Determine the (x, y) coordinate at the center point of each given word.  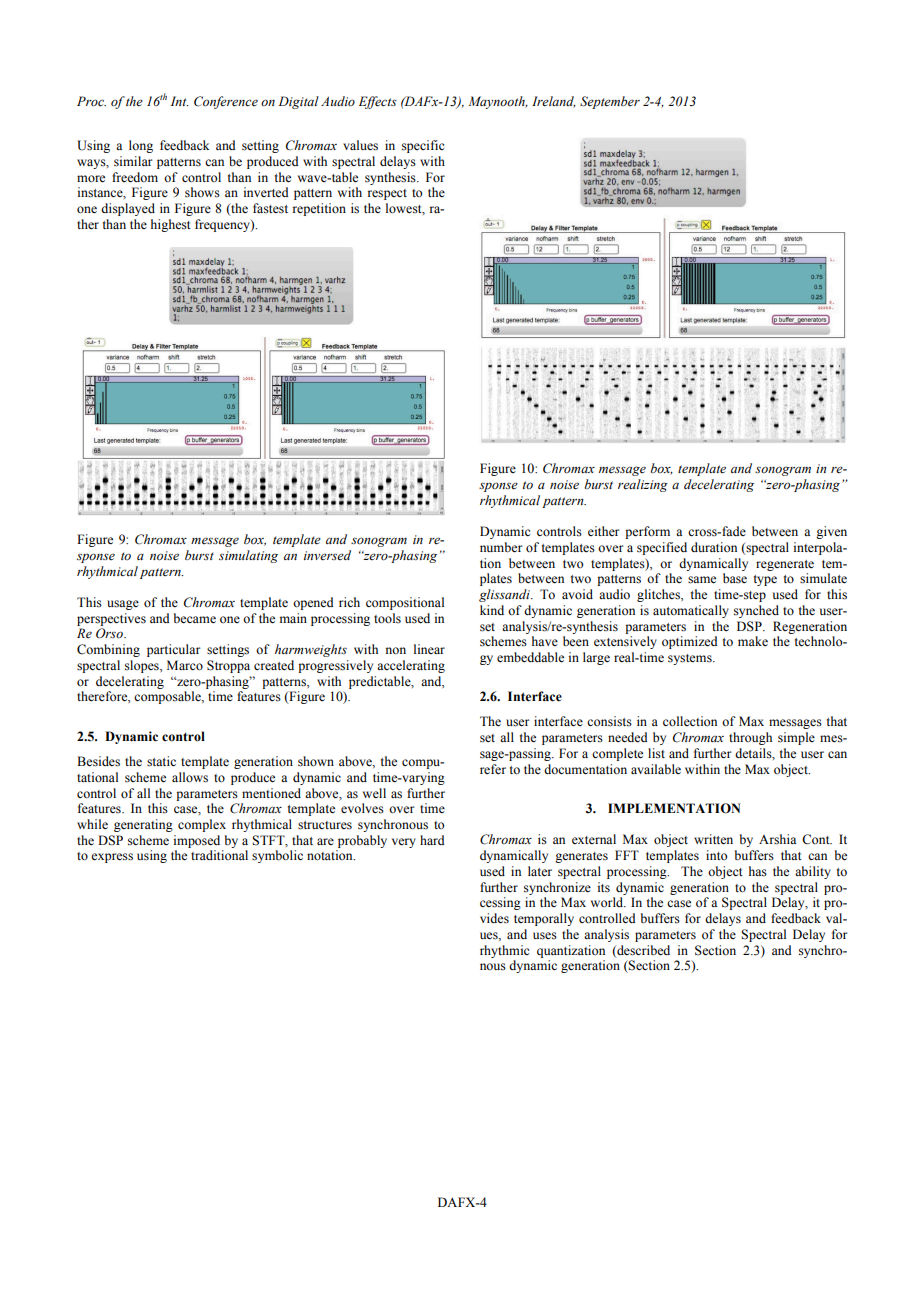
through (750, 738)
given (831, 532)
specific (423, 146)
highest (171, 225)
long (141, 146)
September (610, 102)
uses (545, 936)
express (112, 858)
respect (387, 194)
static (161, 761)
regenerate (785, 565)
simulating (248, 556)
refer (493, 769)
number (501, 547)
